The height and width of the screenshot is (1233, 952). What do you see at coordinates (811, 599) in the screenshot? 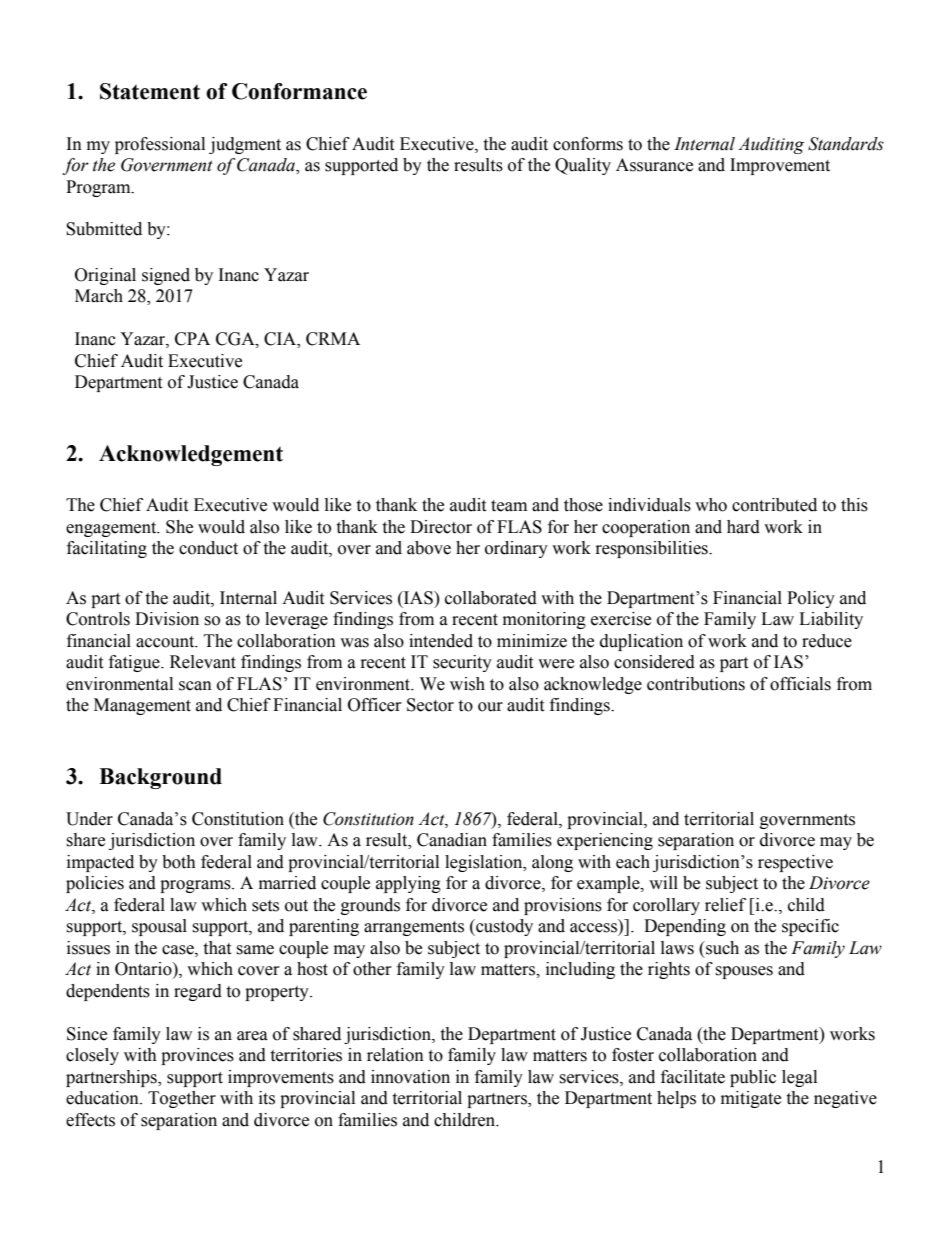
I see `Policy` at bounding box center [811, 599].
